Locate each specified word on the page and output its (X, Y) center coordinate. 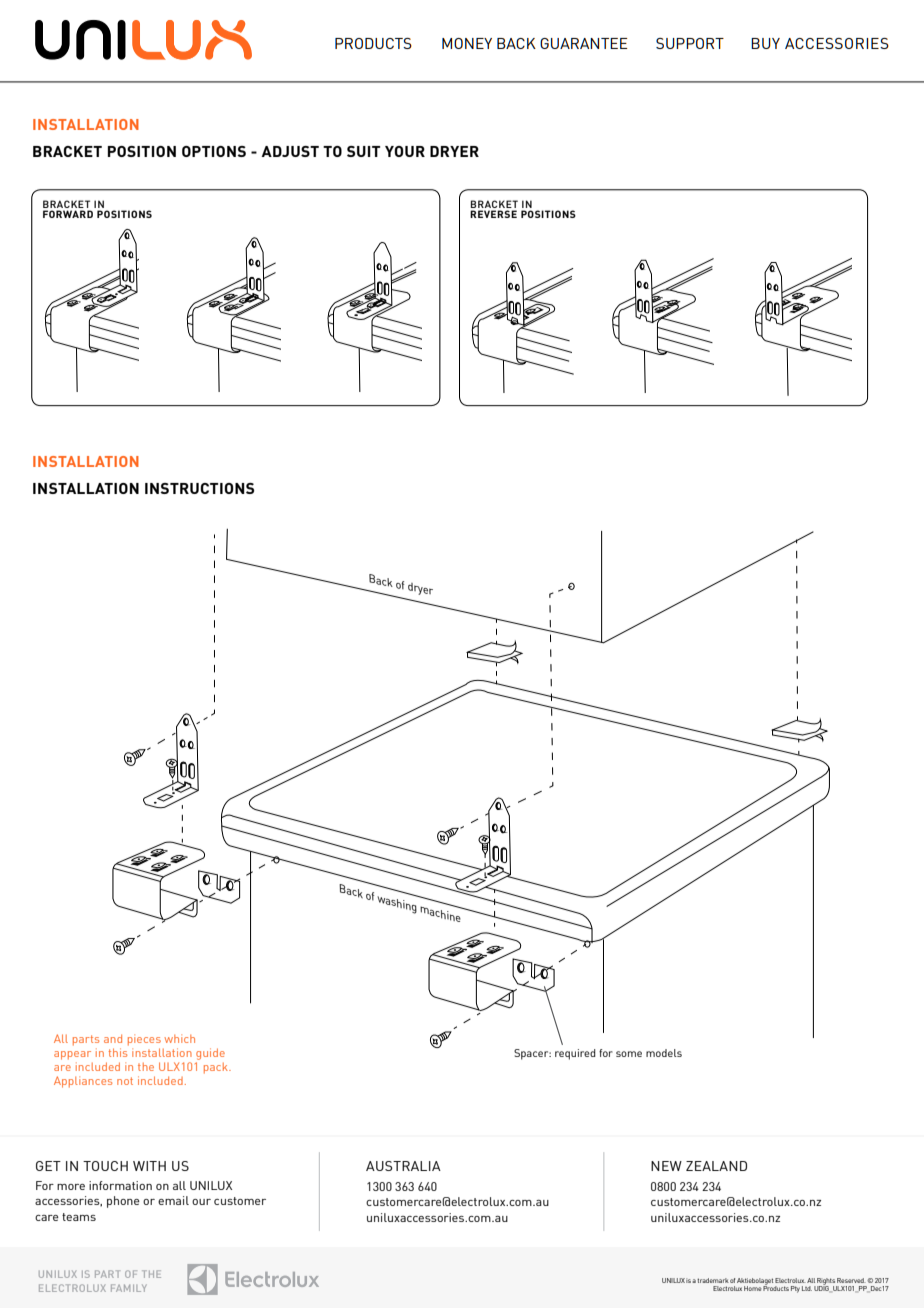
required (575, 1054)
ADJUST (290, 151)
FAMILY (129, 1288)
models (664, 1053)
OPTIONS (214, 151)
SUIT (363, 151)
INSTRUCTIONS (199, 488)
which (179, 1038)
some (629, 1054)
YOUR (405, 151)
